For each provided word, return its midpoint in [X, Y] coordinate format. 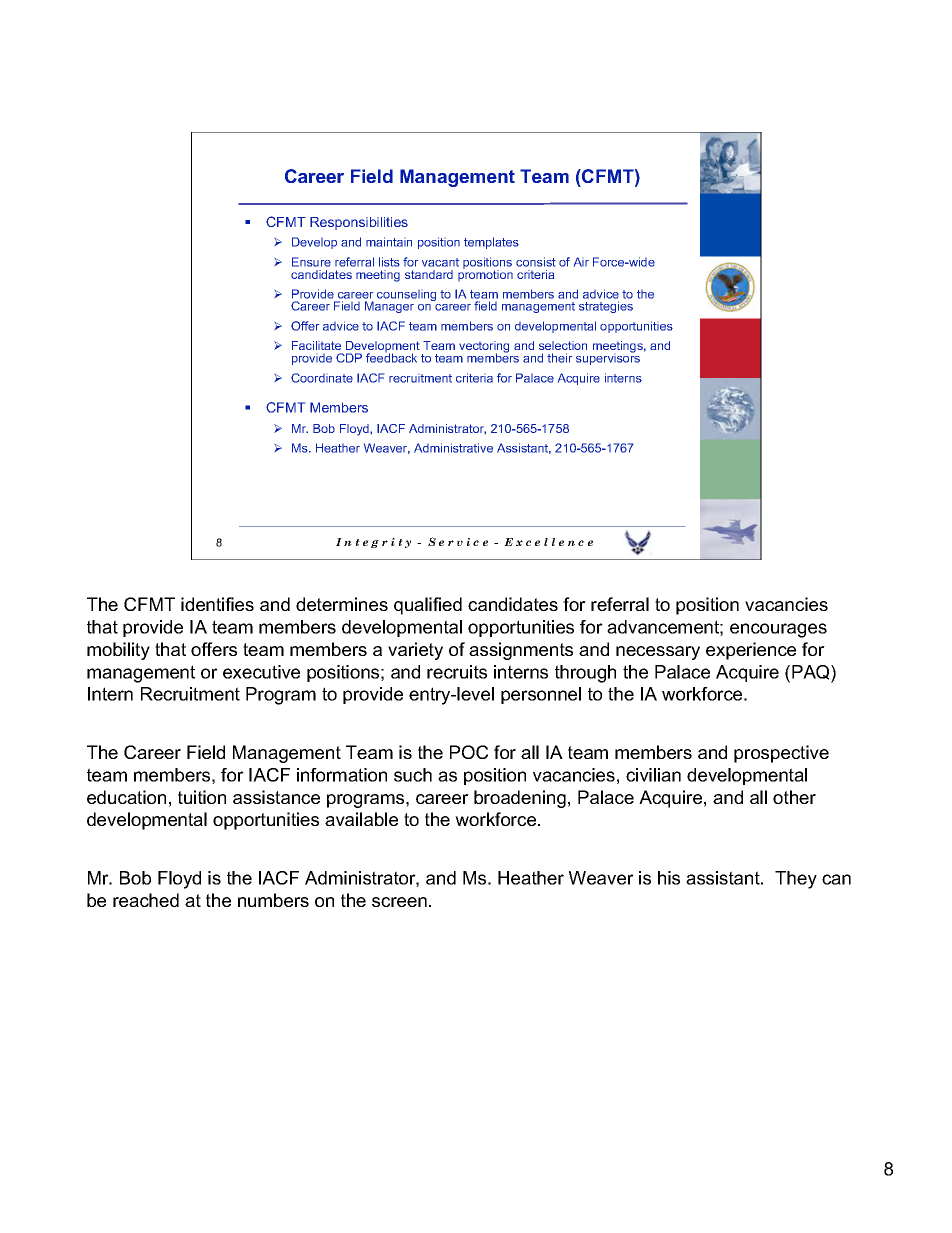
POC [469, 752]
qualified [428, 606]
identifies [217, 604]
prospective [781, 754]
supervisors [608, 358]
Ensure [311, 262]
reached [146, 900]
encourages [778, 630]
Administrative [453, 448]
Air [581, 262]
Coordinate [322, 378]
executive [261, 672]
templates [491, 243]
